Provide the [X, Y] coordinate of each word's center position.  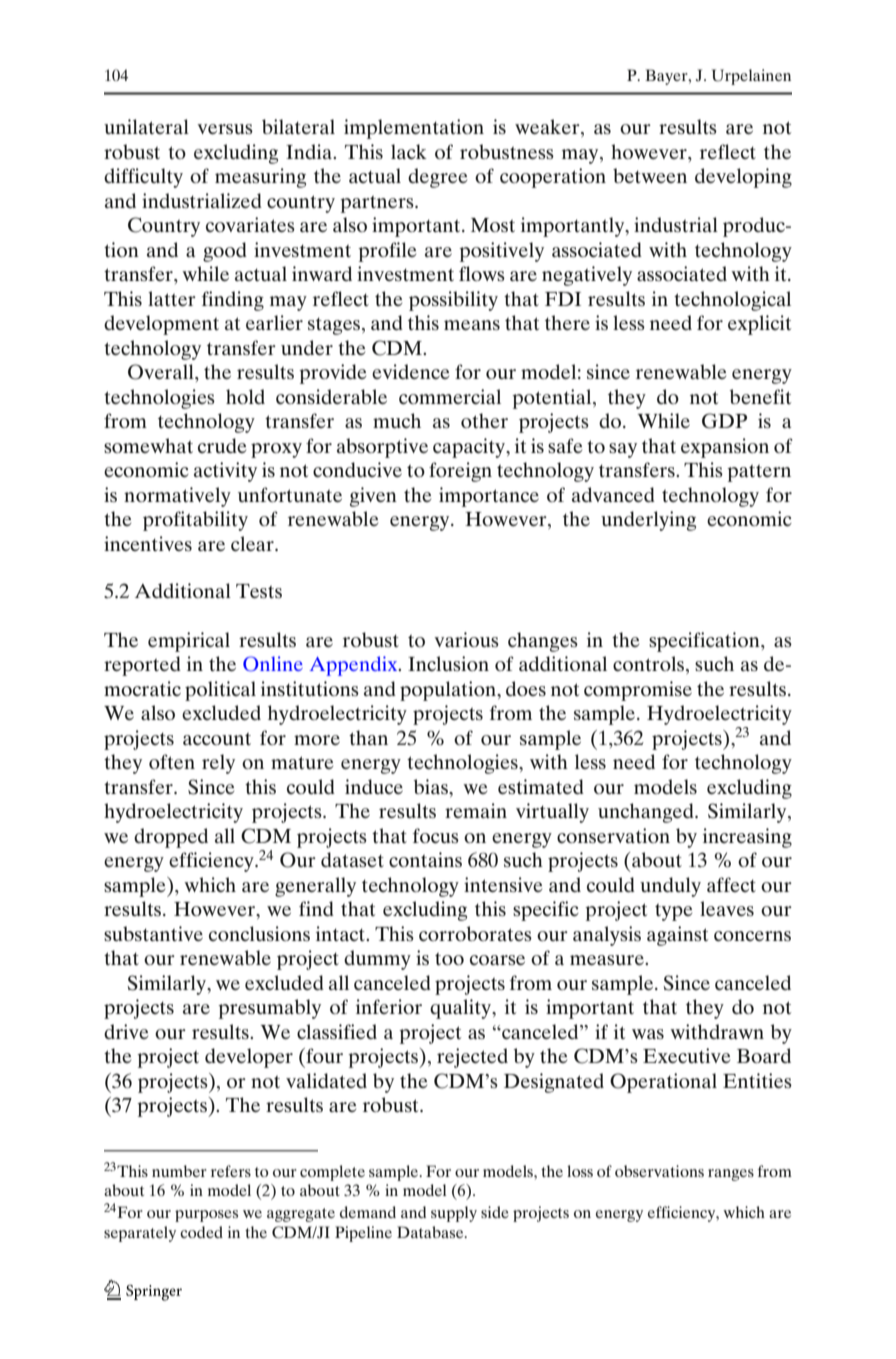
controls [648, 663]
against [677, 936]
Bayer [667, 77]
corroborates [475, 933]
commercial [450, 396]
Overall [162, 372]
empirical [189, 642]
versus [225, 129]
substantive [153, 933]
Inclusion [448, 663]
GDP [724, 421]
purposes [206, 1216]
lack [409, 151]
